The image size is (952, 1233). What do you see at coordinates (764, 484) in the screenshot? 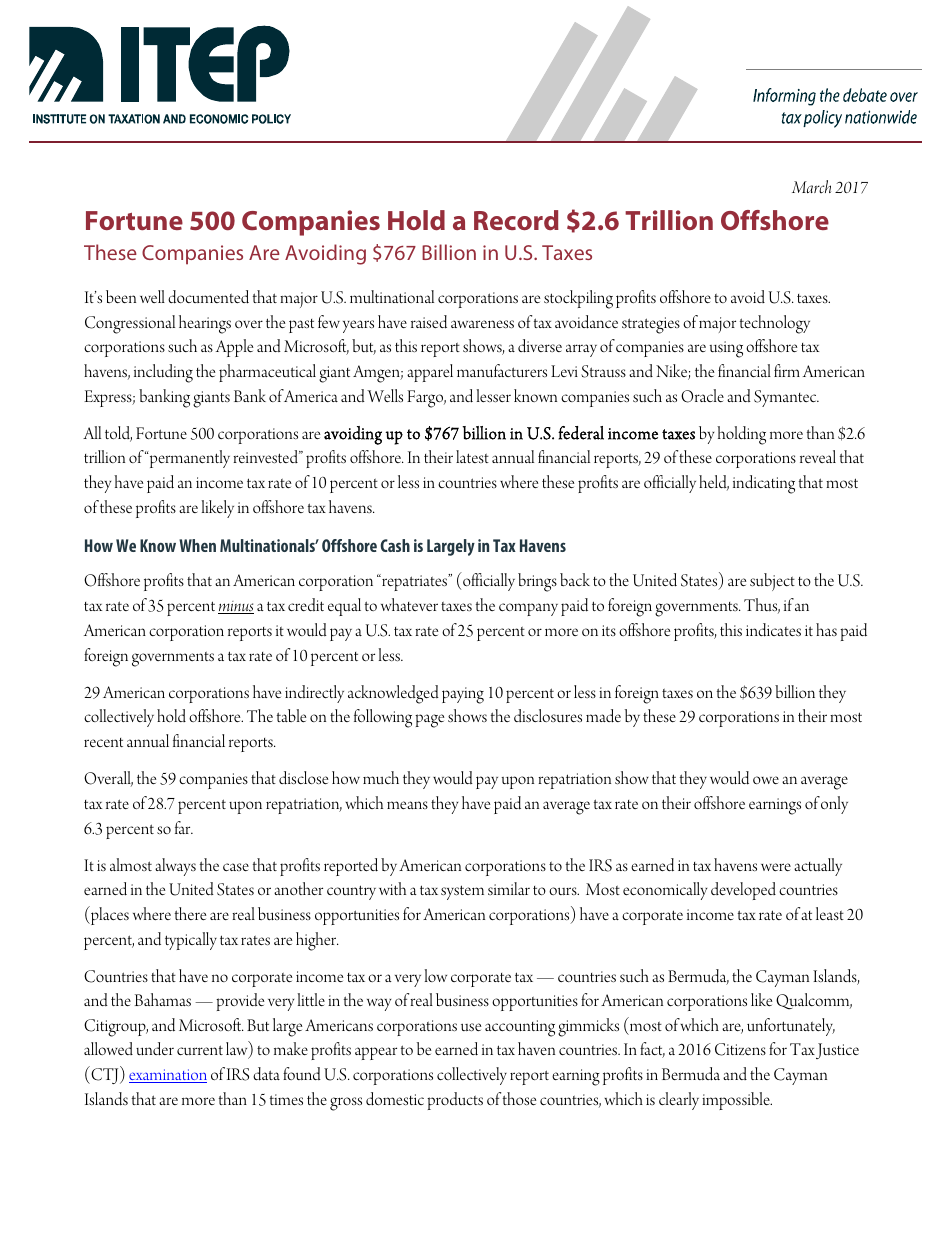
I see `indicating` at bounding box center [764, 484].
